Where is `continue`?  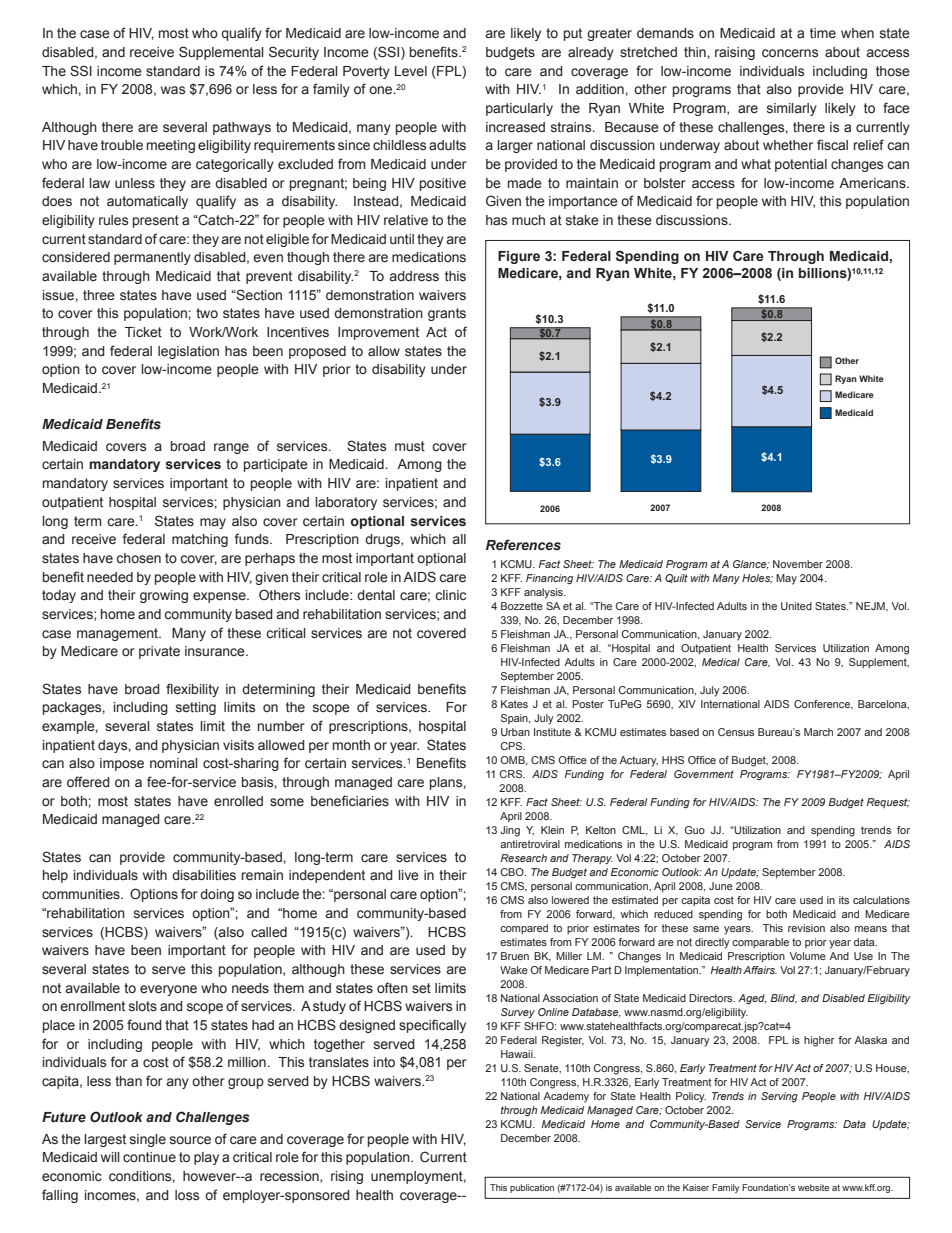 continue is located at coordinates (149, 1157).
